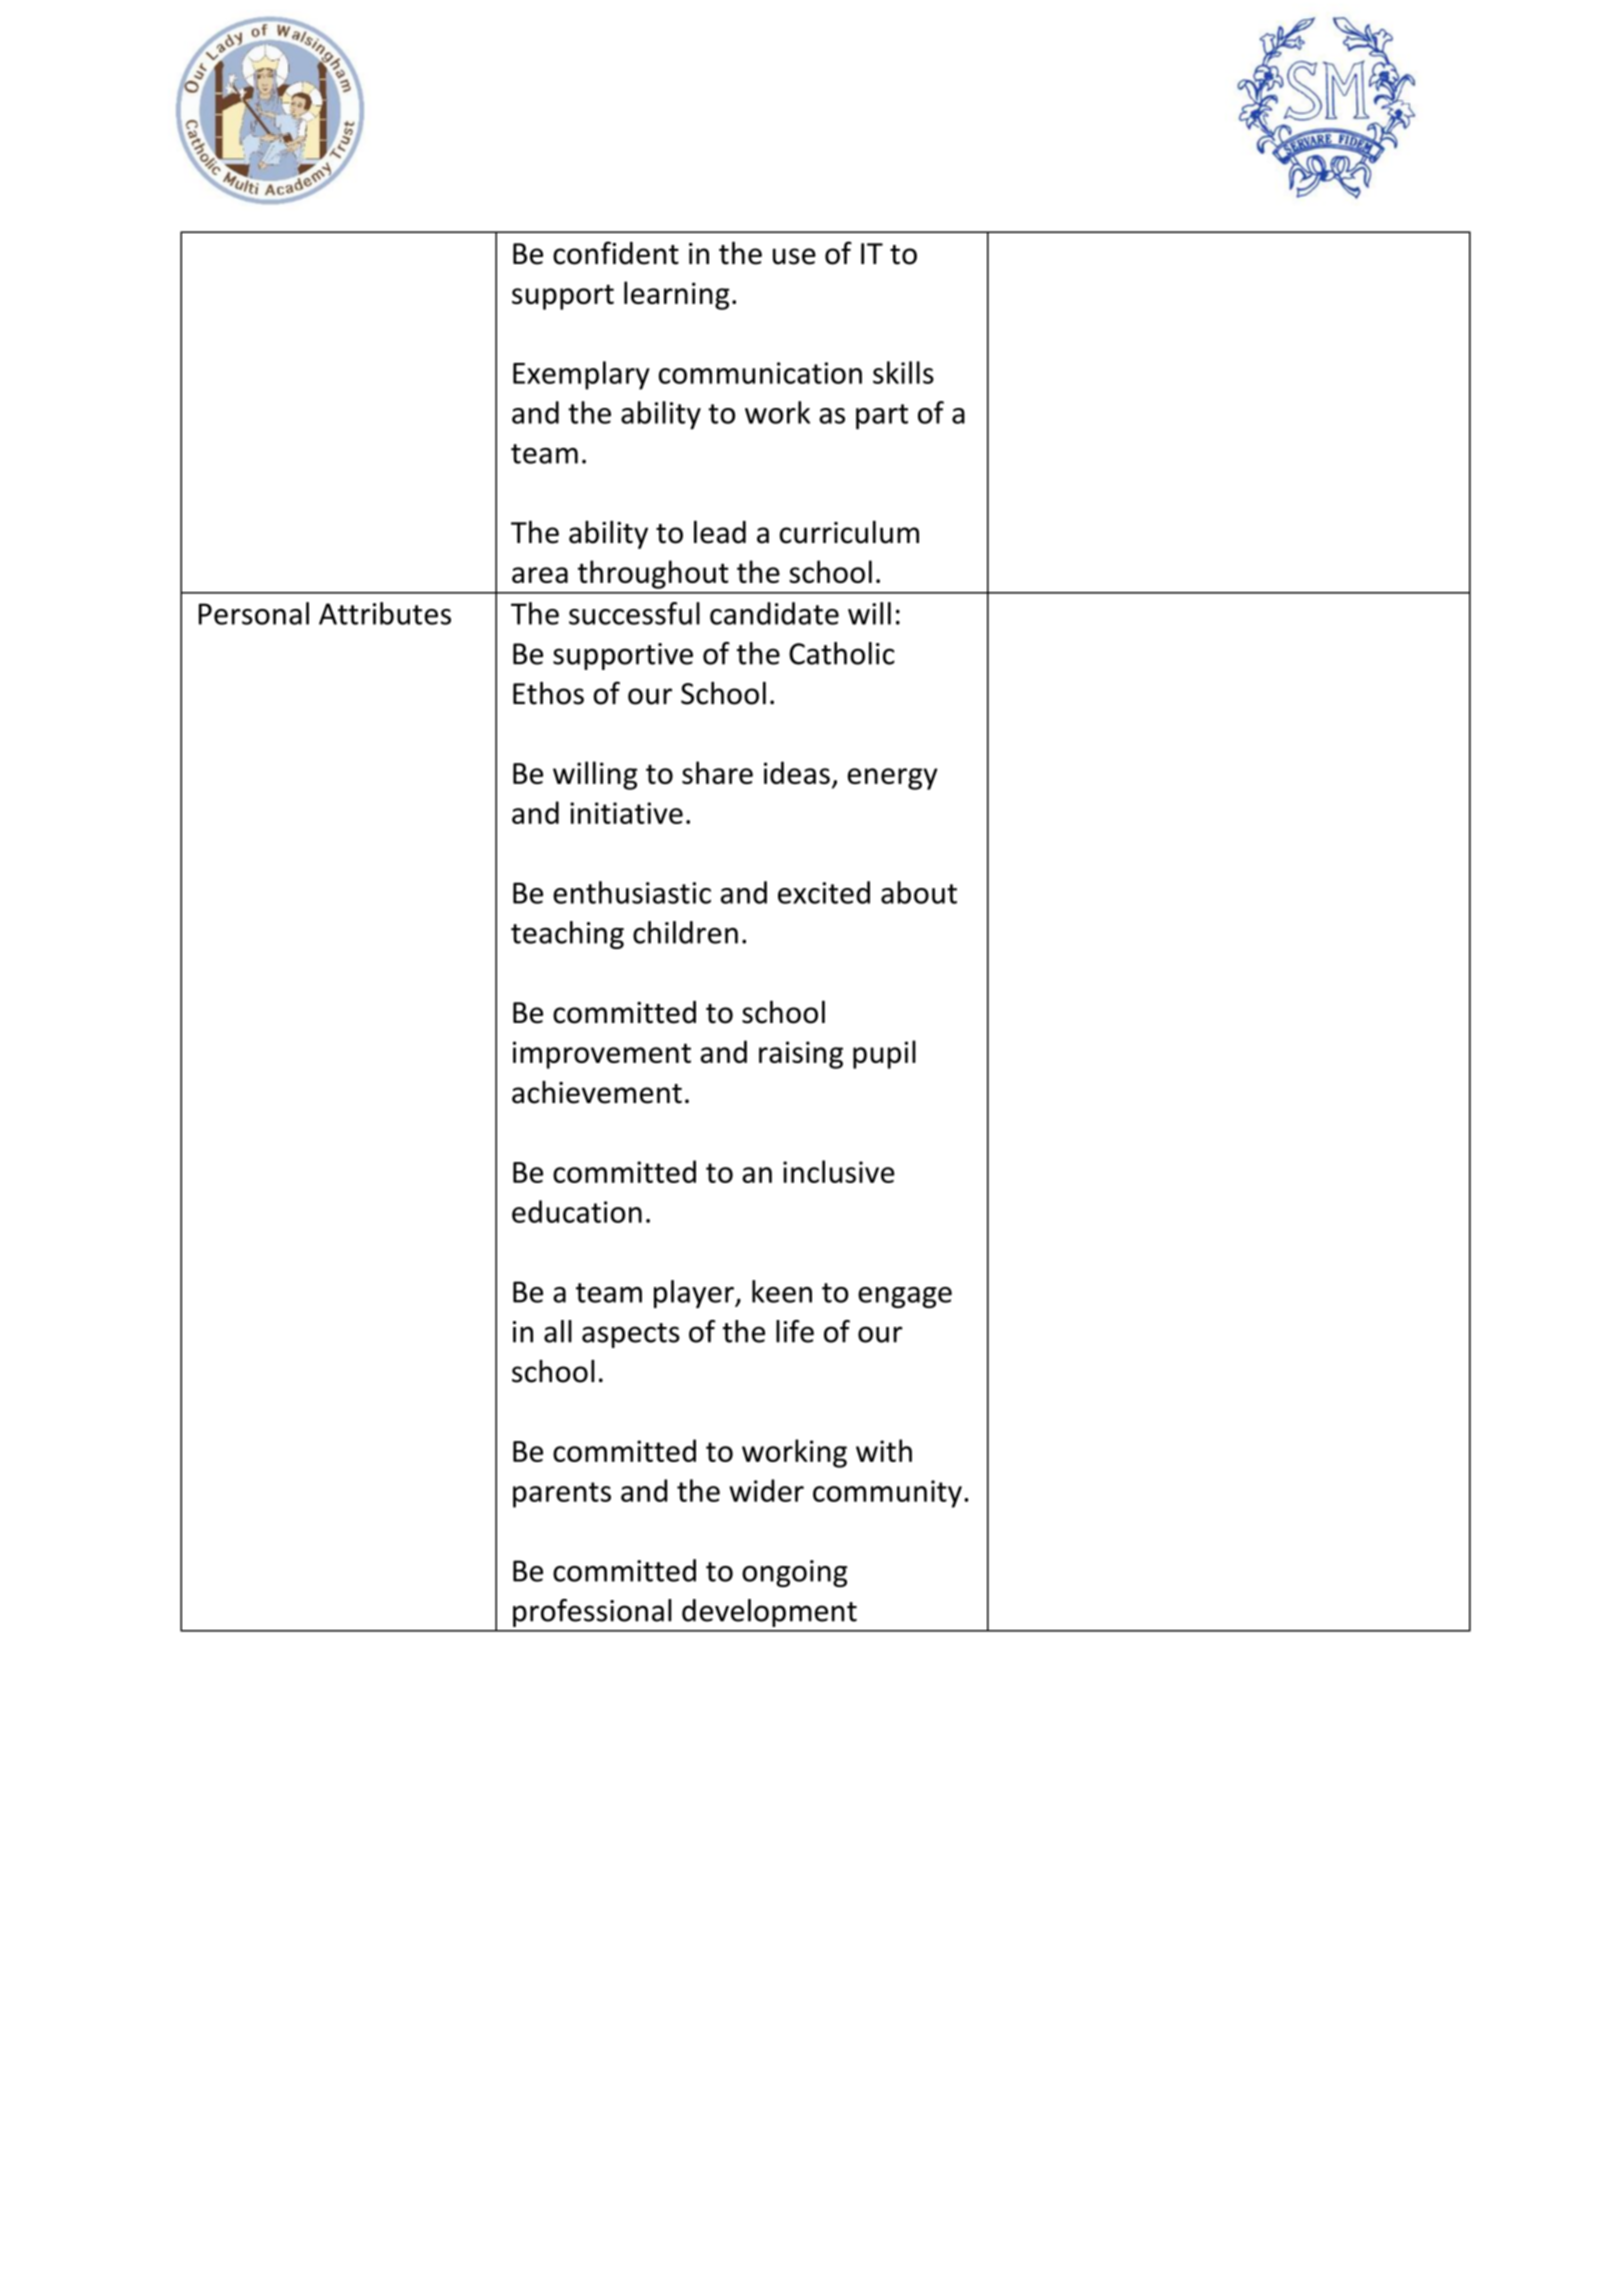 This screenshot has width=1621, height=2292. What do you see at coordinates (616, 253) in the screenshot?
I see `confident` at bounding box center [616, 253].
